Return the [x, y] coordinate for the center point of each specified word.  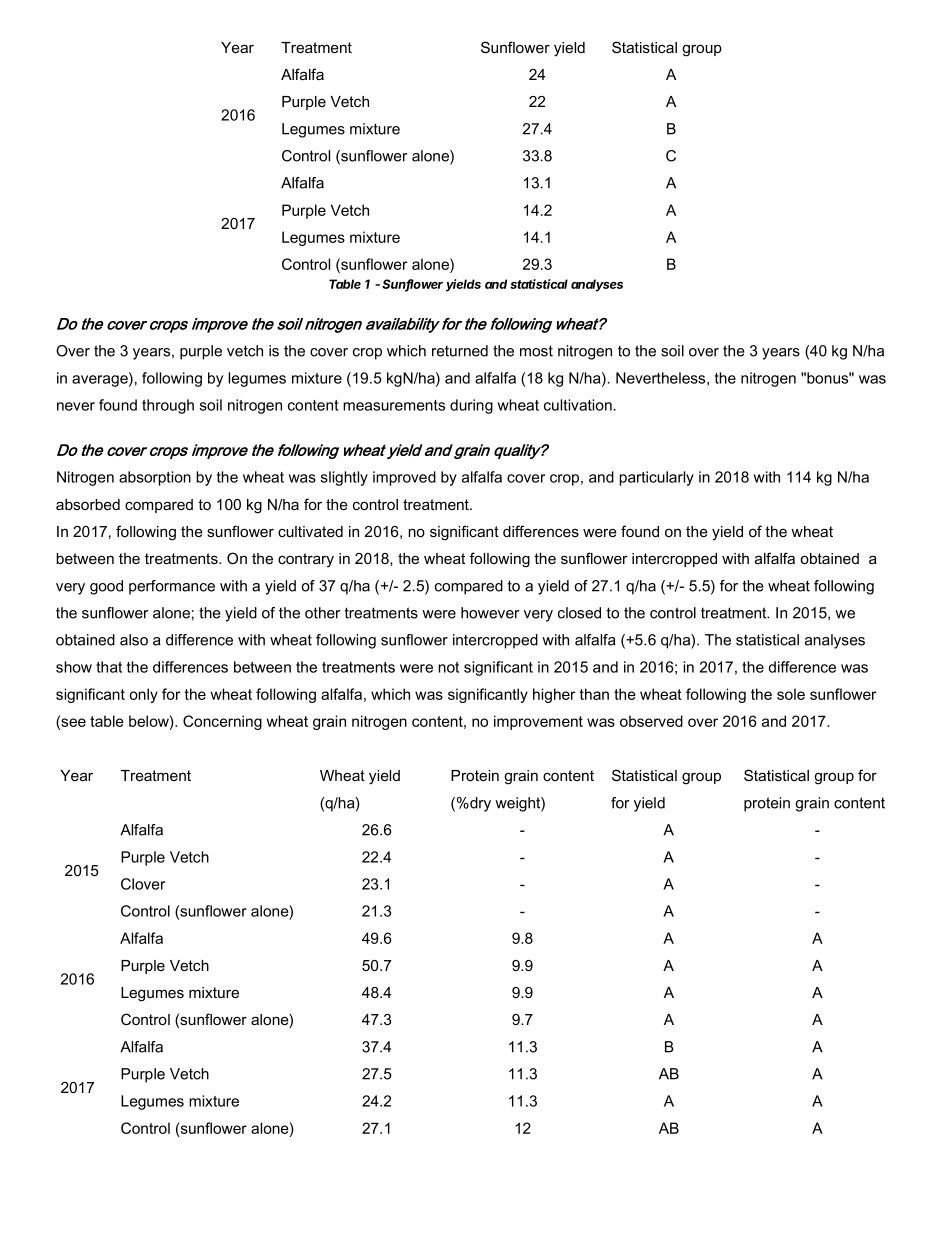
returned [460, 351]
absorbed [88, 504]
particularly [656, 478]
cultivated [310, 531]
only [143, 695]
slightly [344, 478]
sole [791, 694]
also [134, 640]
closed [579, 613]
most [536, 351]
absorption [155, 478]
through [168, 406]
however [490, 613]
